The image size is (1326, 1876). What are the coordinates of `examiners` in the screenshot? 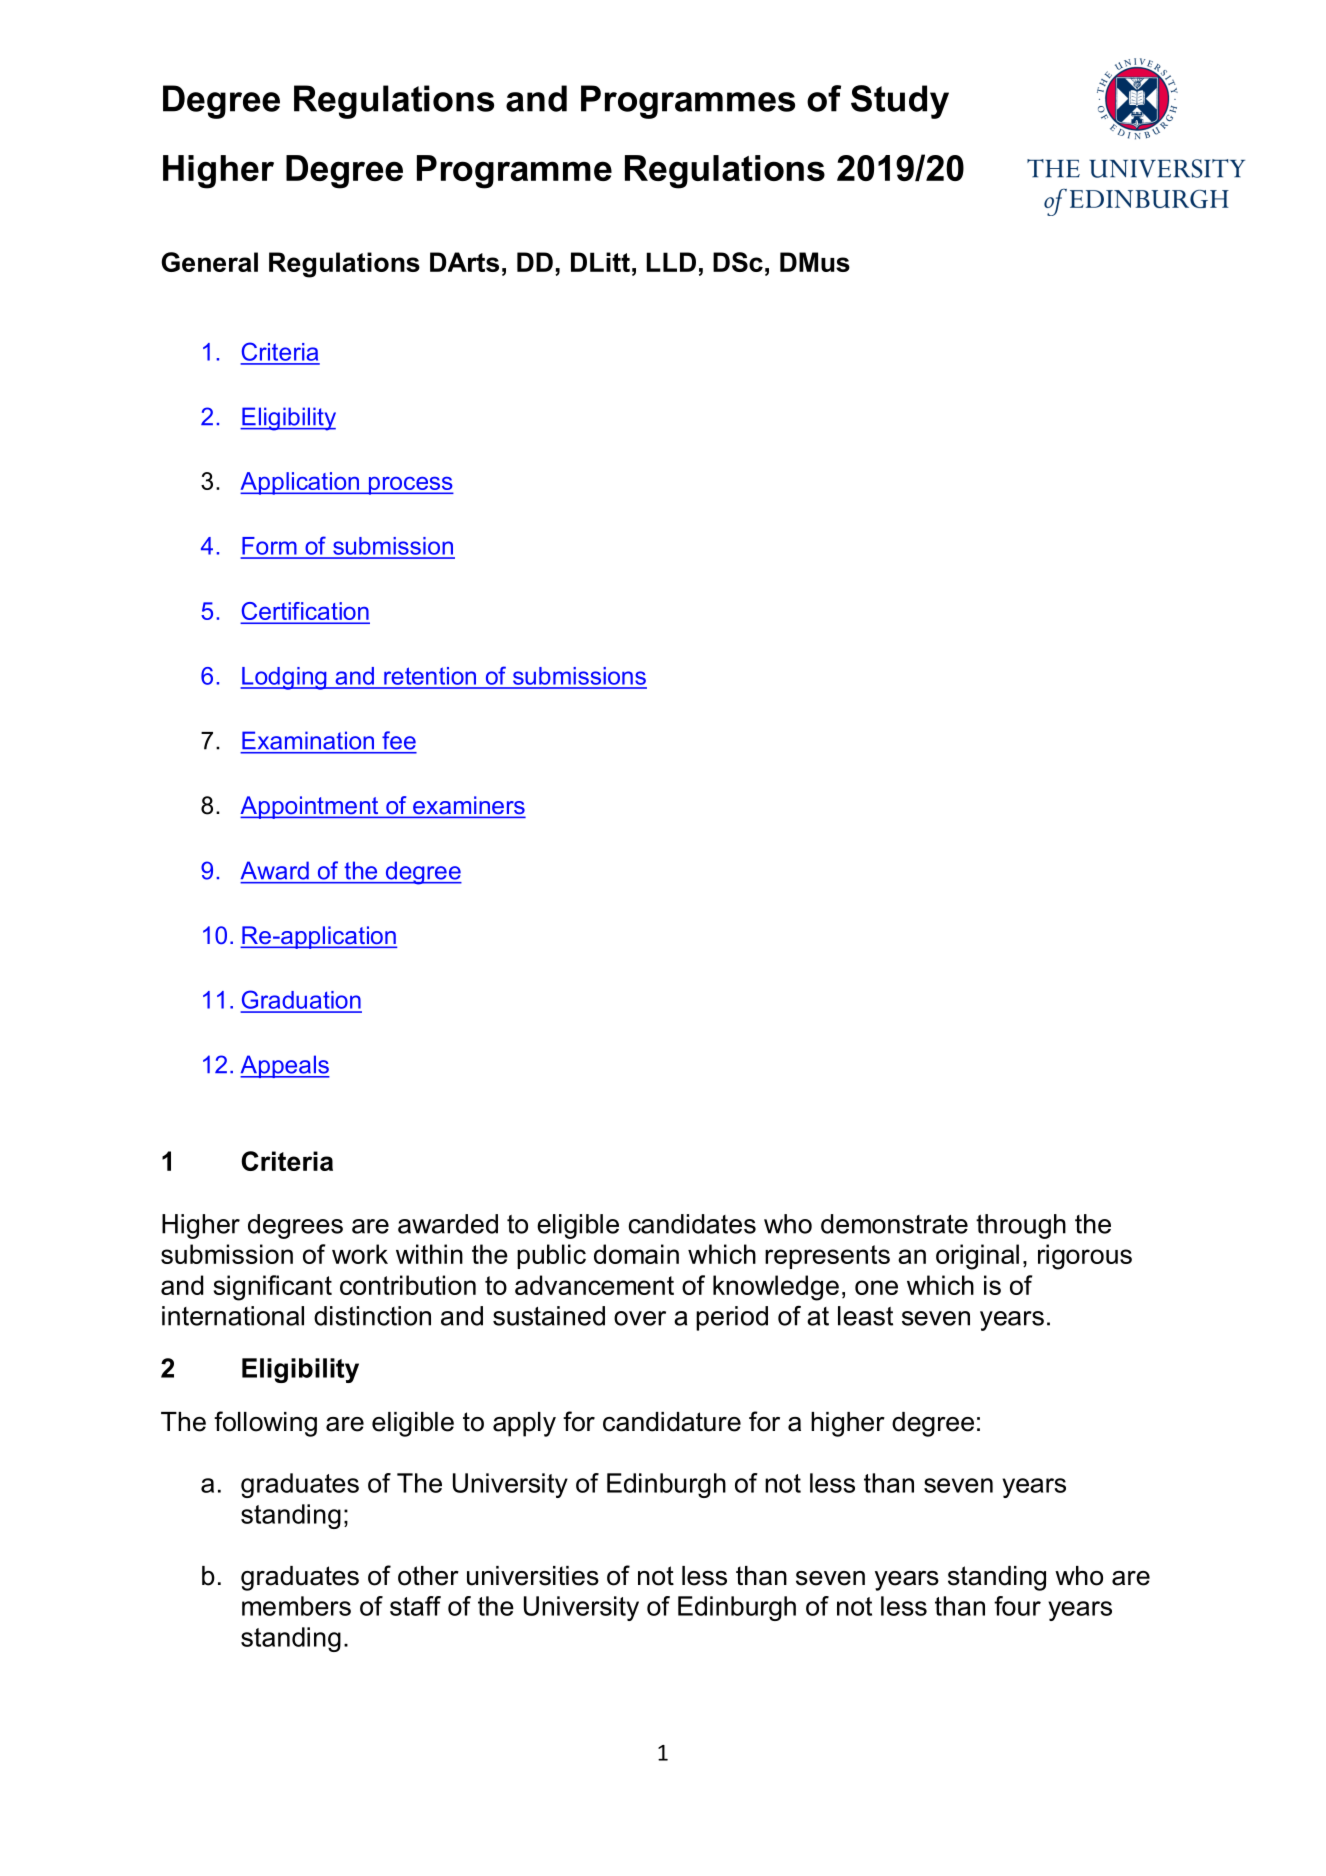 It's located at (468, 806).
